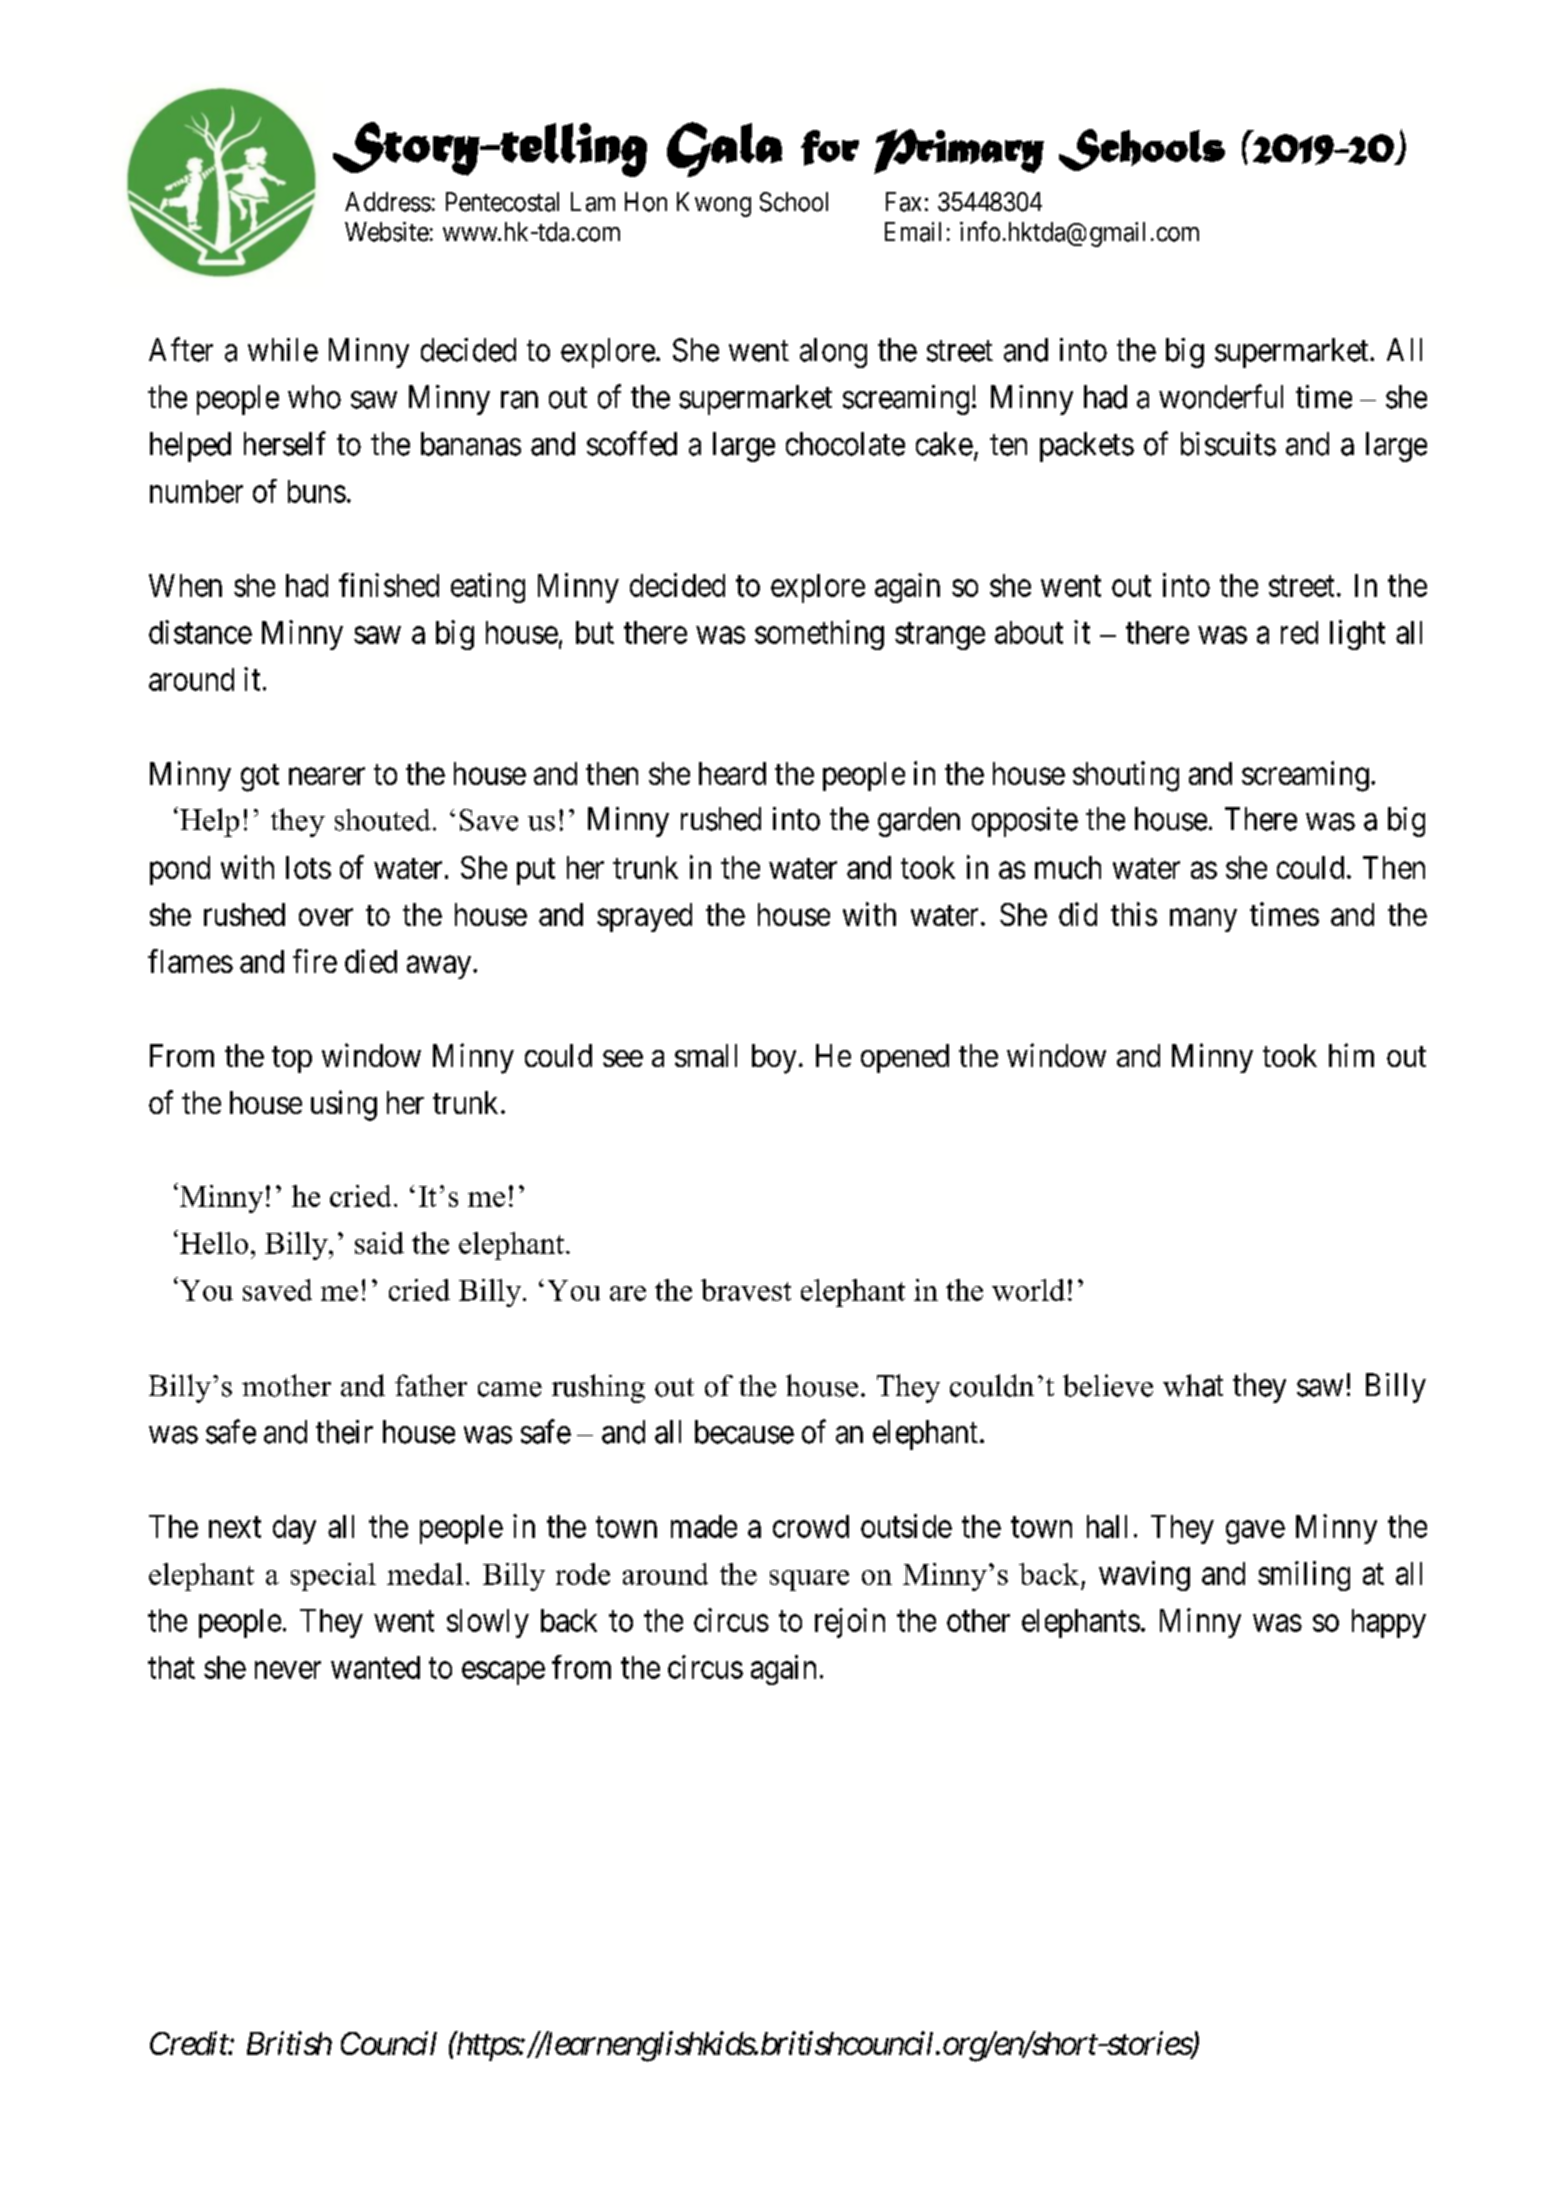 The image size is (1556, 2200). Describe the element at coordinates (1351, 1055) in the image. I see `him` at that location.
